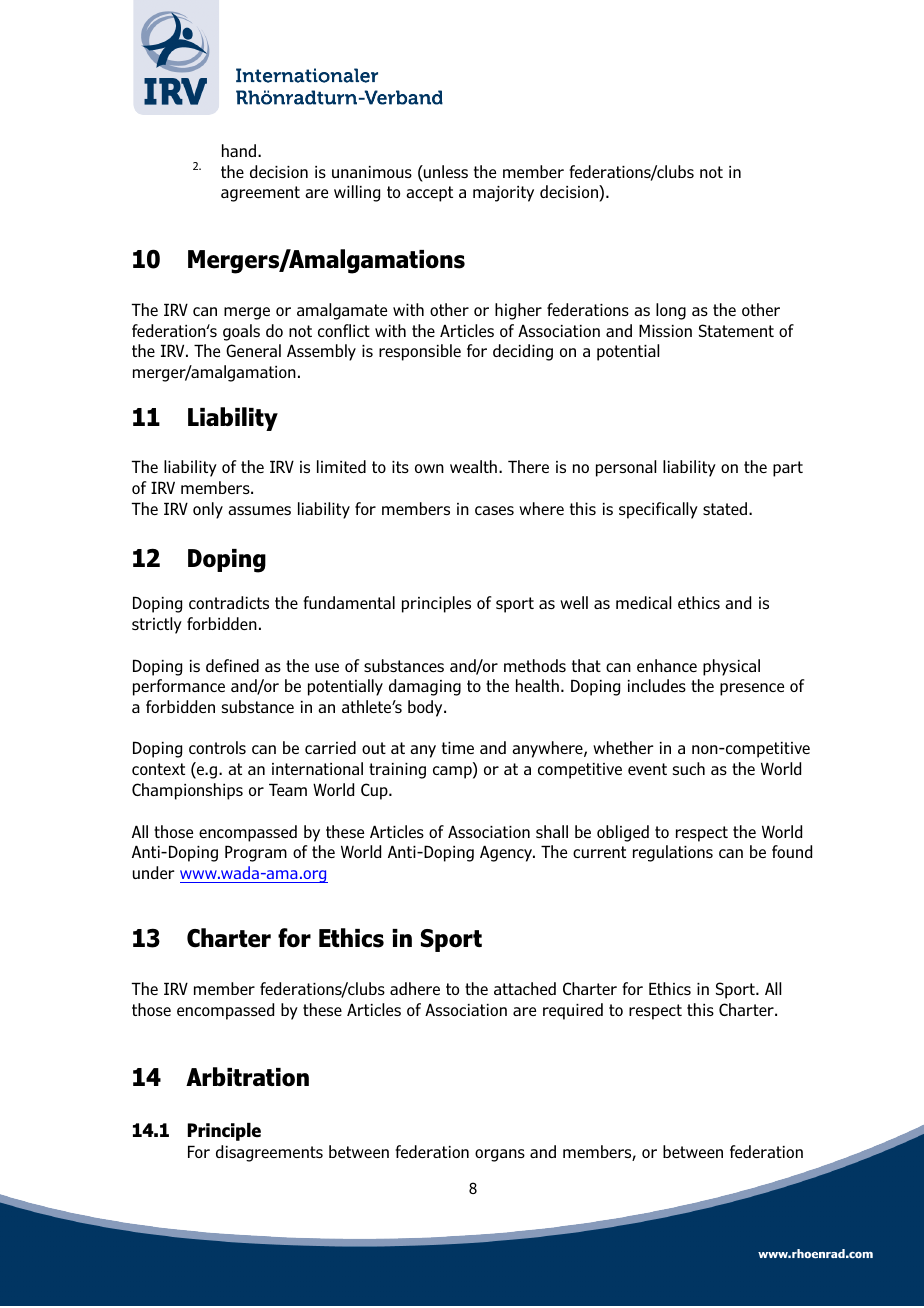 The height and width of the screenshot is (1308, 924). What do you see at coordinates (240, 150) in the screenshot?
I see `hand` at bounding box center [240, 150].
